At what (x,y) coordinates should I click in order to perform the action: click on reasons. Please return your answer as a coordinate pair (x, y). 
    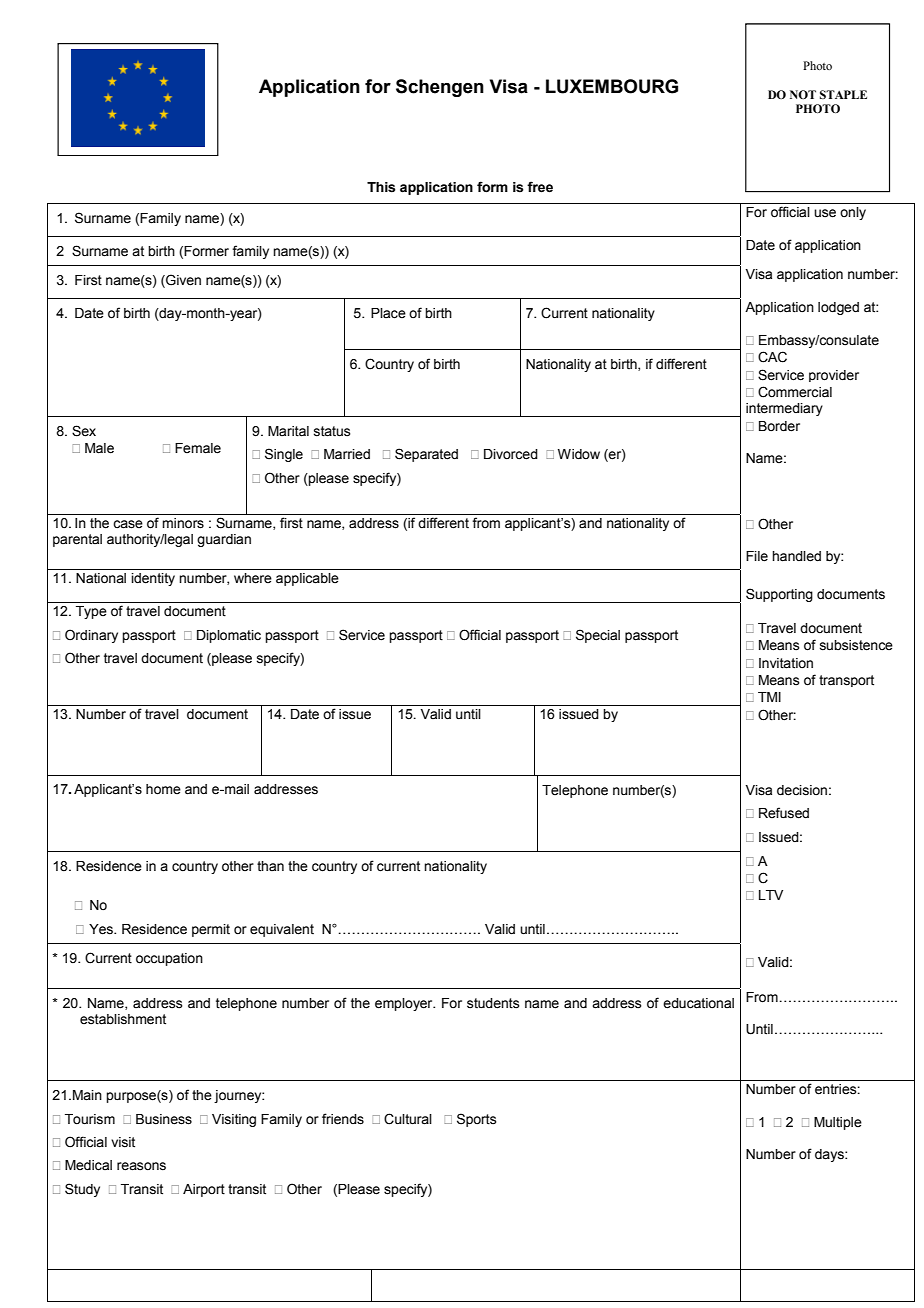
    Looking at the image, I should click on (141, 1166).
